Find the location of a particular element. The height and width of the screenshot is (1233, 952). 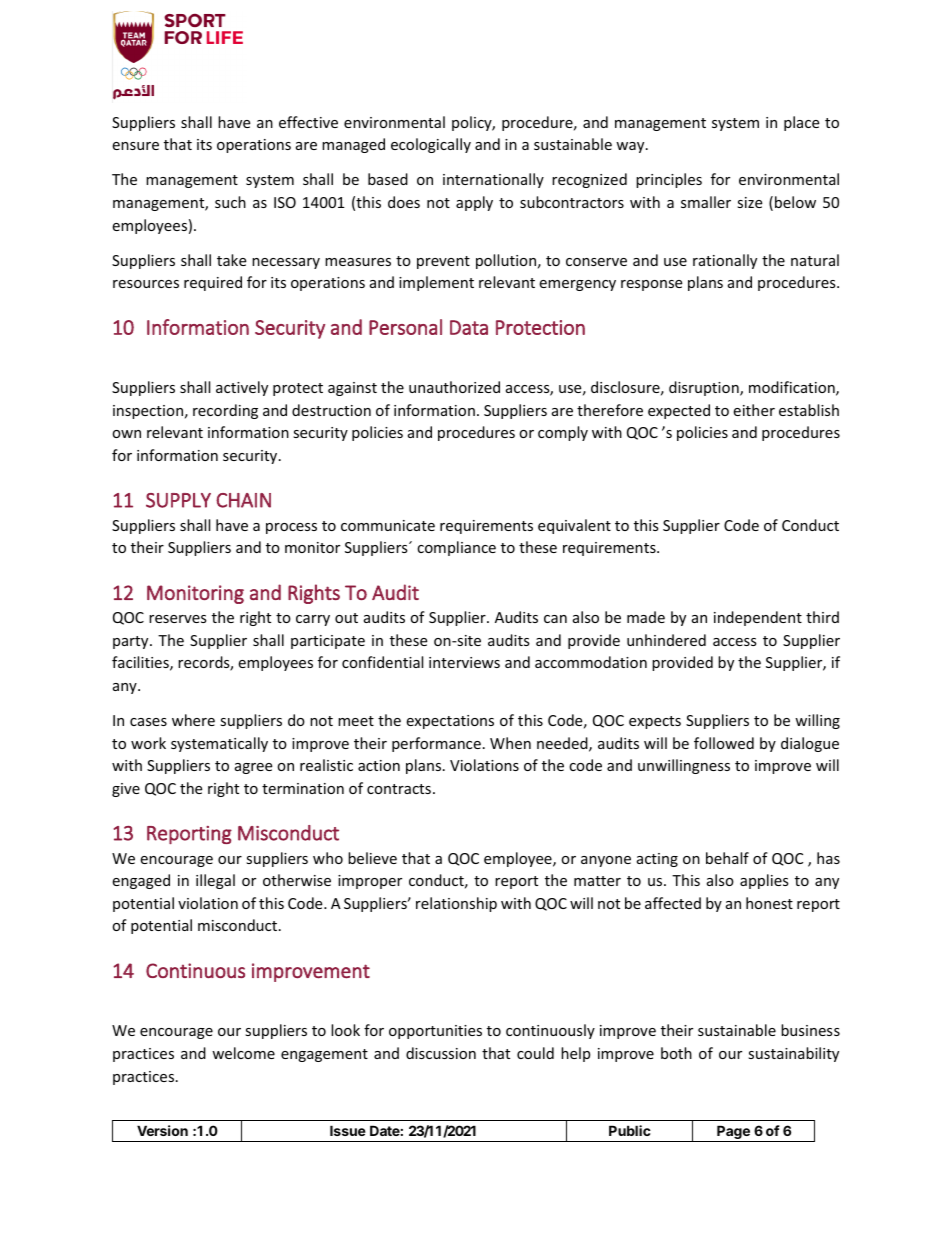

size is located at coordinates (749, 202).
